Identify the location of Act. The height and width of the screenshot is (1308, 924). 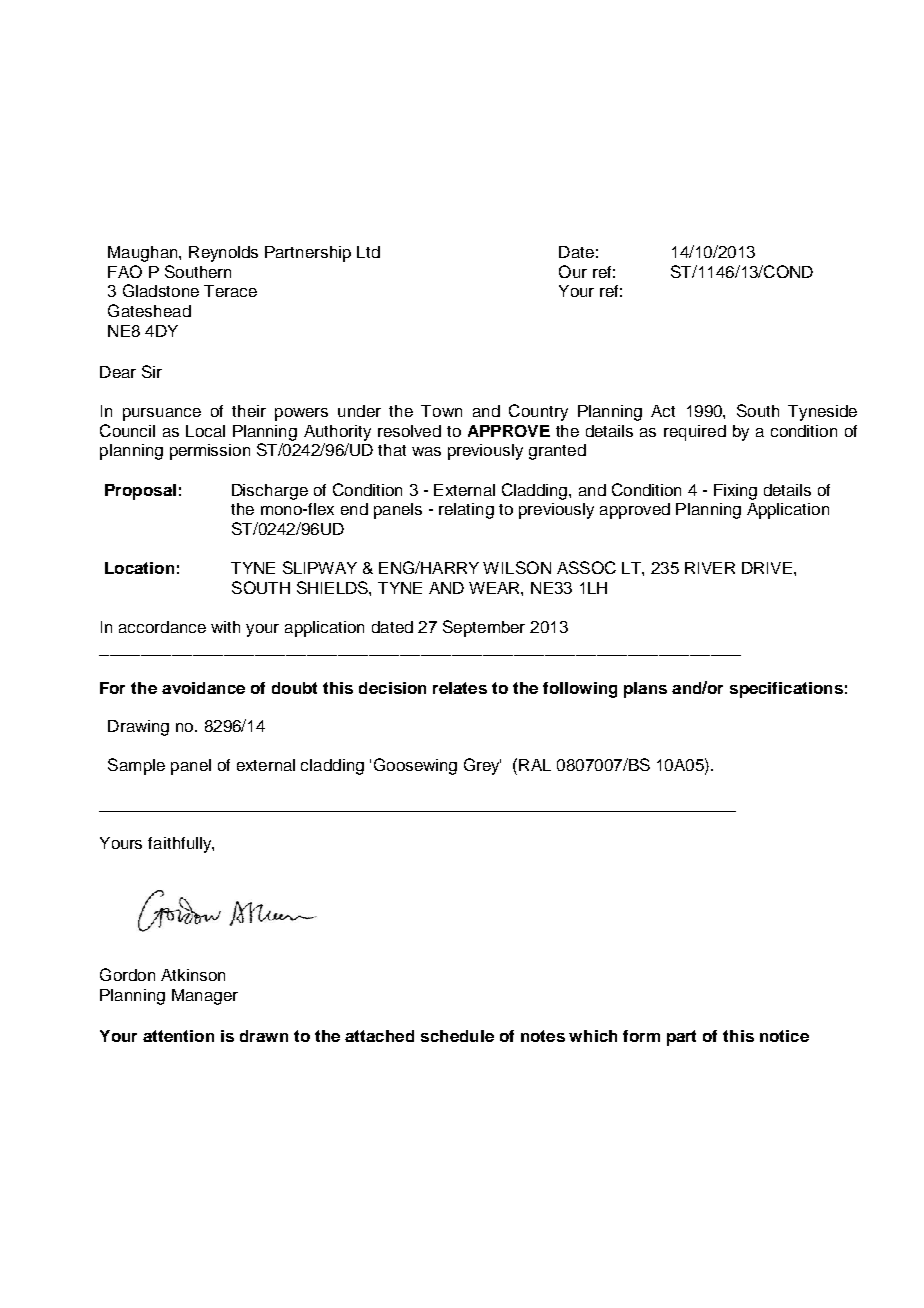
(663, 411).
